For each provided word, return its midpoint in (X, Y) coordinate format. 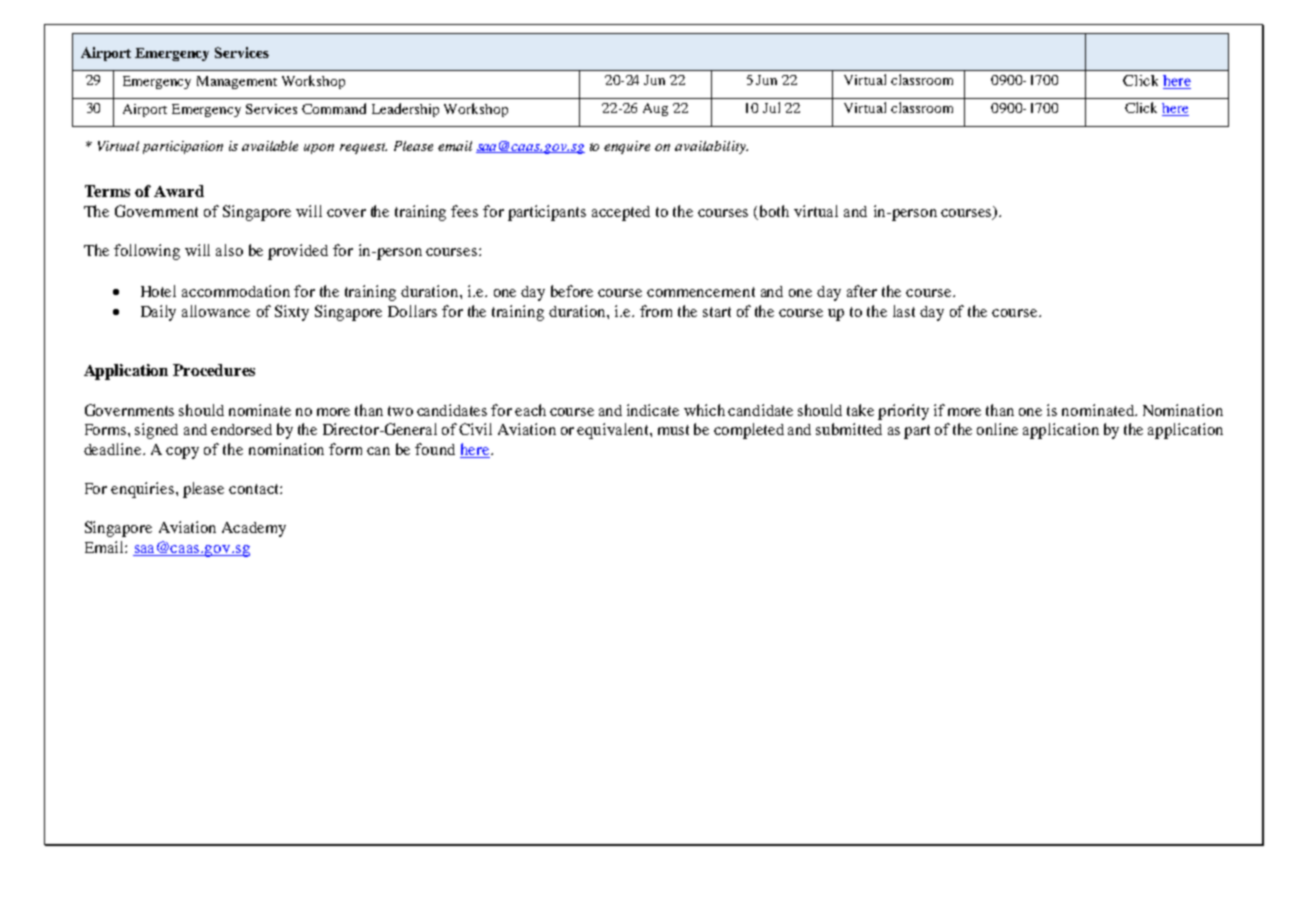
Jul (771, 107)
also (229, 250)
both (774, 211)
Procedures (214, 370)
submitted (849, 429)
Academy (254, 529)
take (860, 410)
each (530, 410)
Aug (655, 109)
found (435, 449)
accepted (621, 213)
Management (237, 82)
